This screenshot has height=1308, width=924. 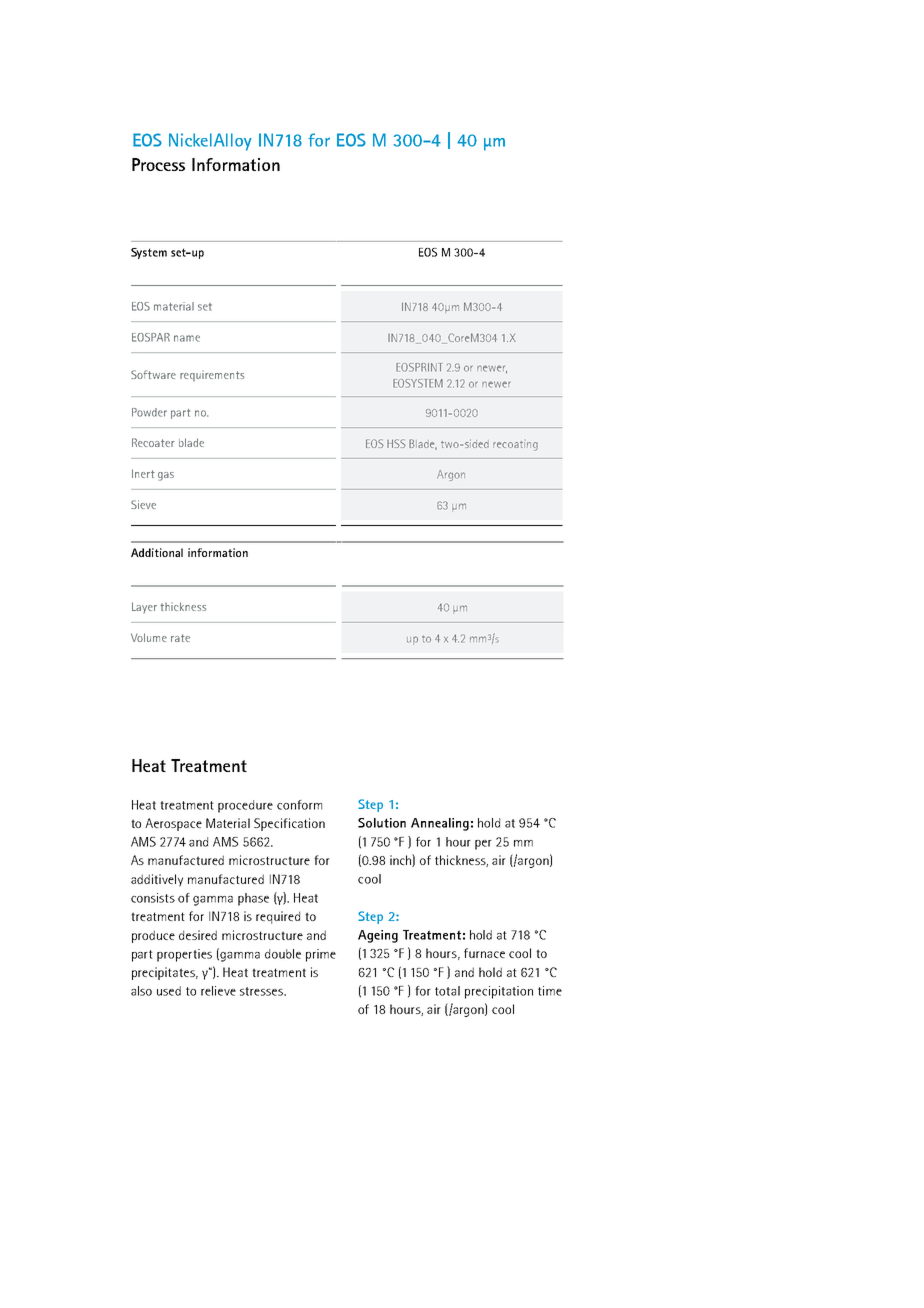 I want to click on gas, so click(x=166, y=476).
